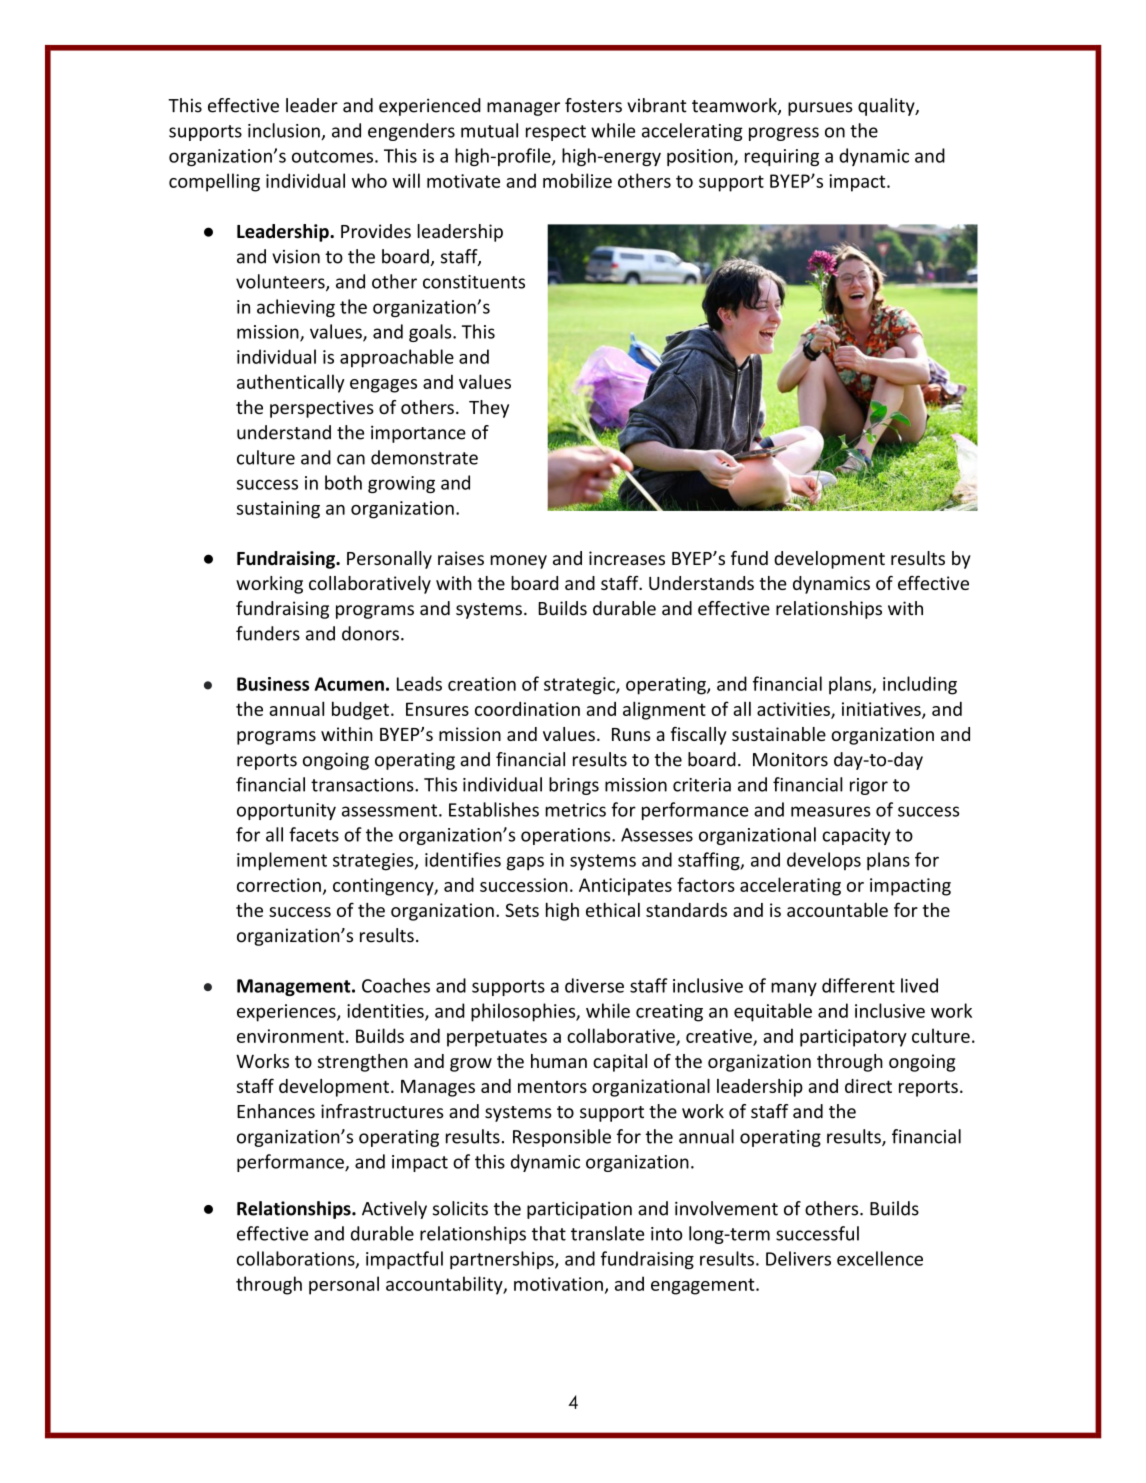 The width and height of the document is (1146, 1483). Describe the element at coordinates (798, 1258) in the document. I see `Delivers` at that location.
